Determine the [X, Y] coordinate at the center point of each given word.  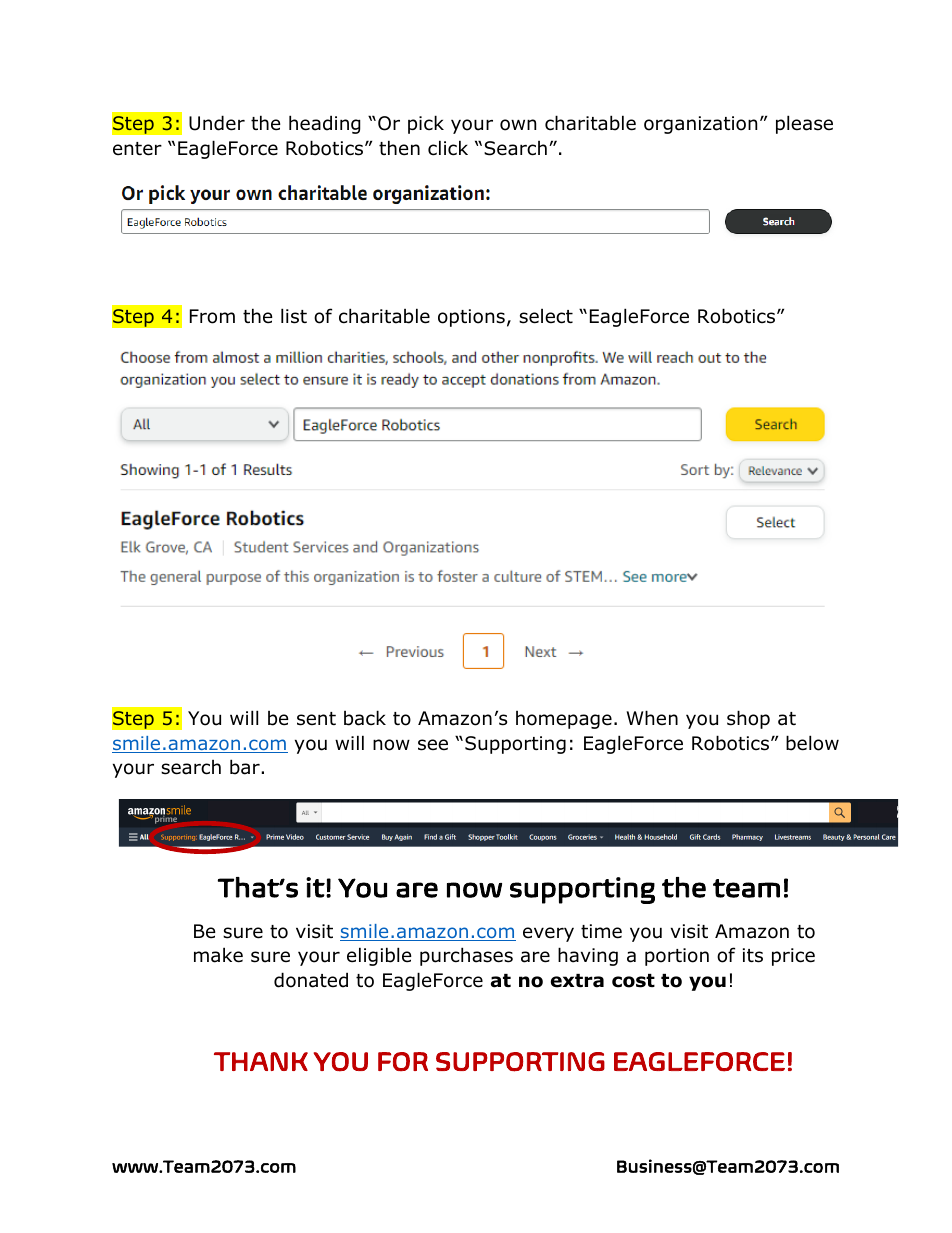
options [471, 318]
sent [316, 719]
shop [748, 719]
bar [246, 767]
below [812, 743]
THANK [261, 1061]
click [448, 148]
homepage [564, 720]
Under [217, 123]
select [546, 316]
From [212, 316]
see [433, 745]
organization [700, 125]
